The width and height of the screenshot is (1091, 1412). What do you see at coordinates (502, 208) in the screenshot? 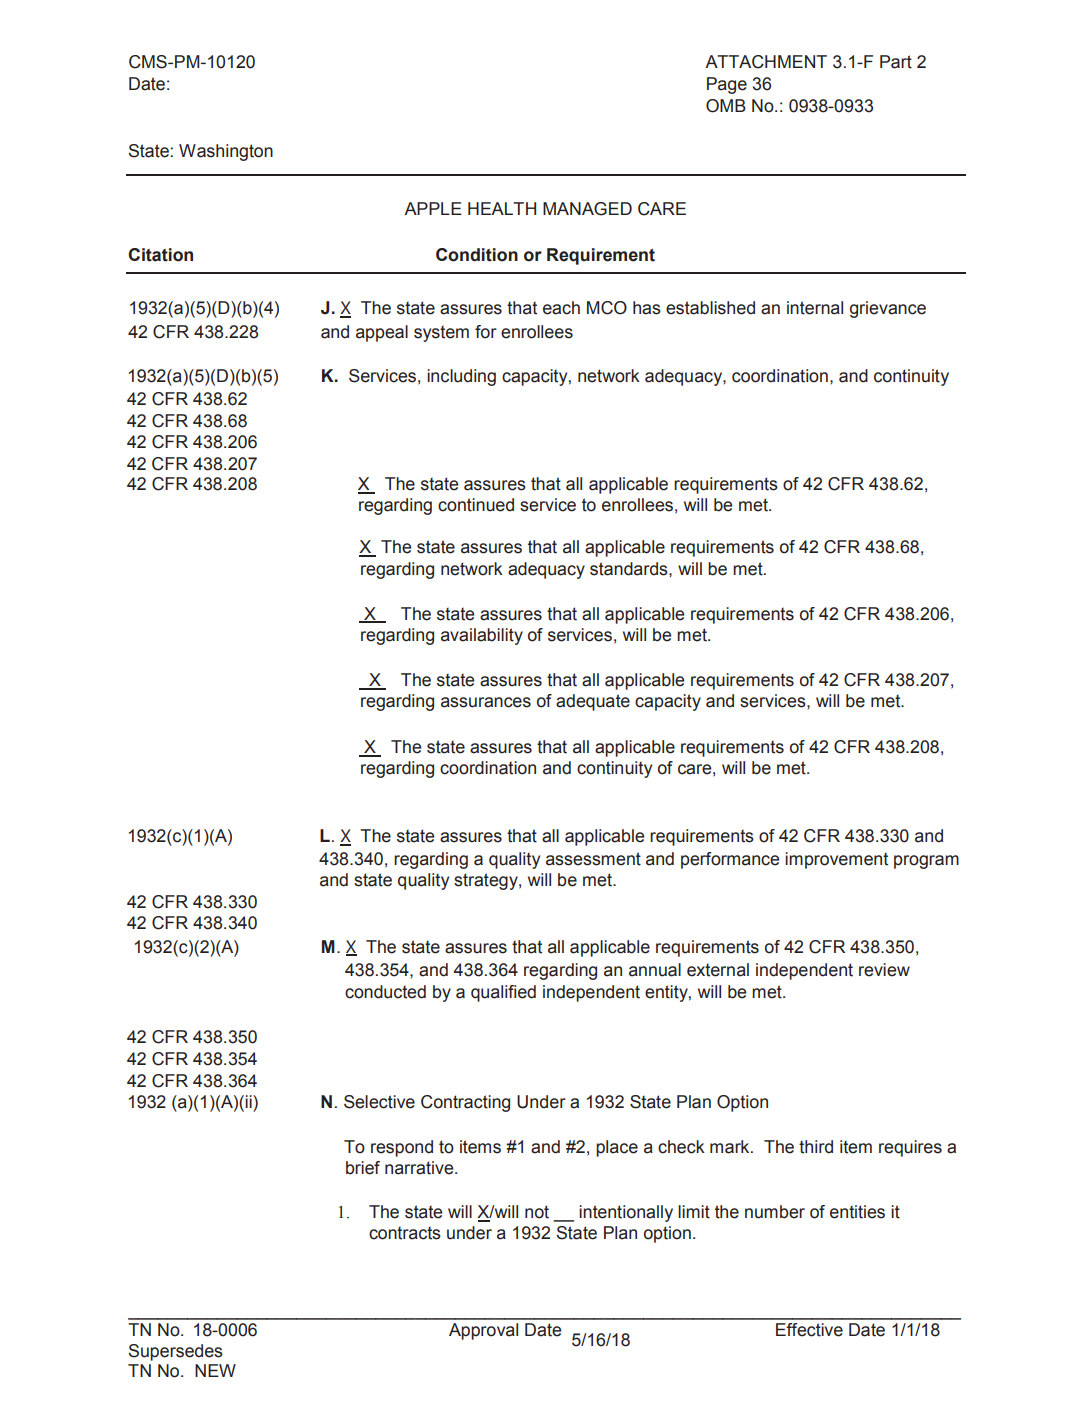
I see `HEALTH` at bounding box center [502, 208].
